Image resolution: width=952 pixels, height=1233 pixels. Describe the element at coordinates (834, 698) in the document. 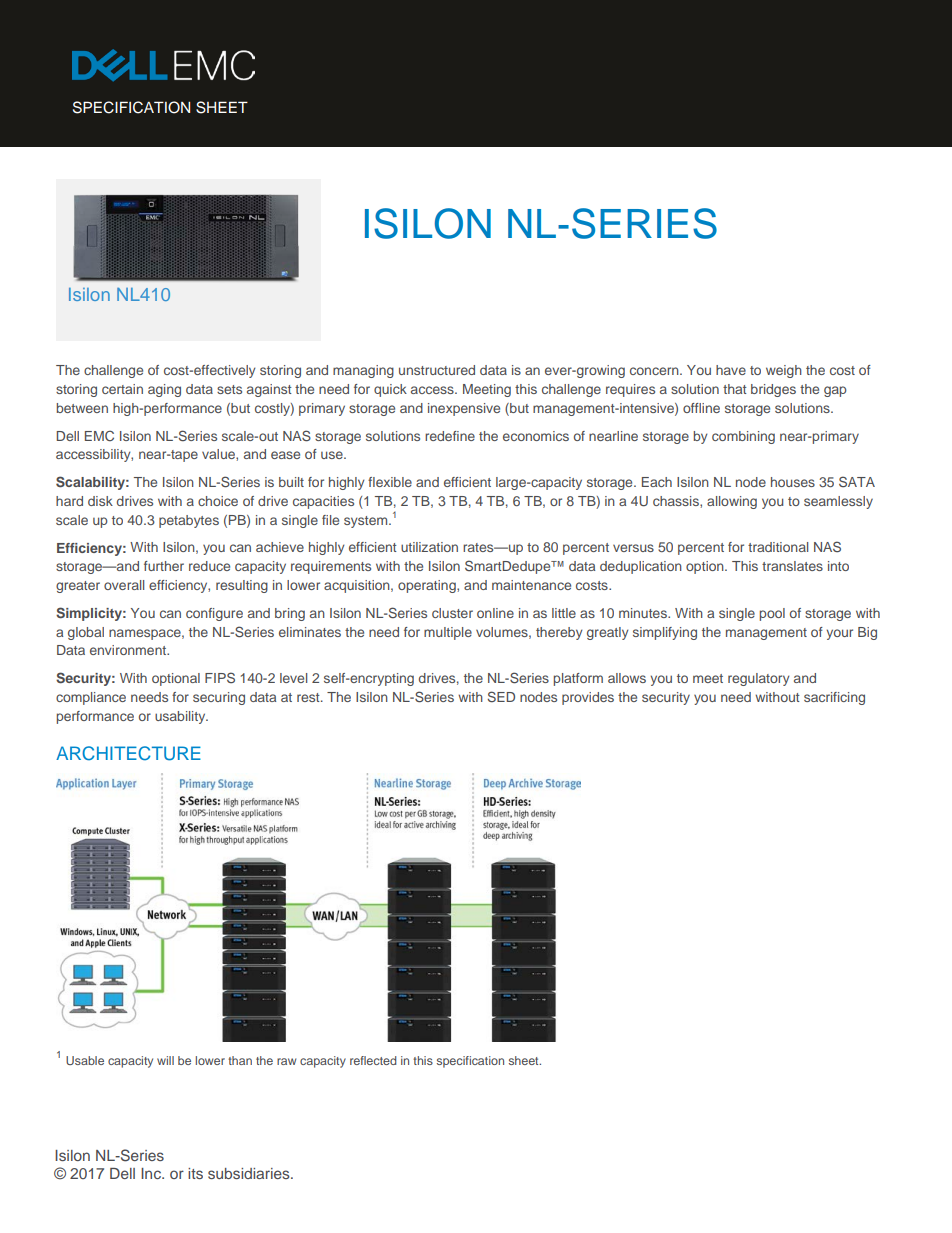

I see `sacrificing` at that location.
